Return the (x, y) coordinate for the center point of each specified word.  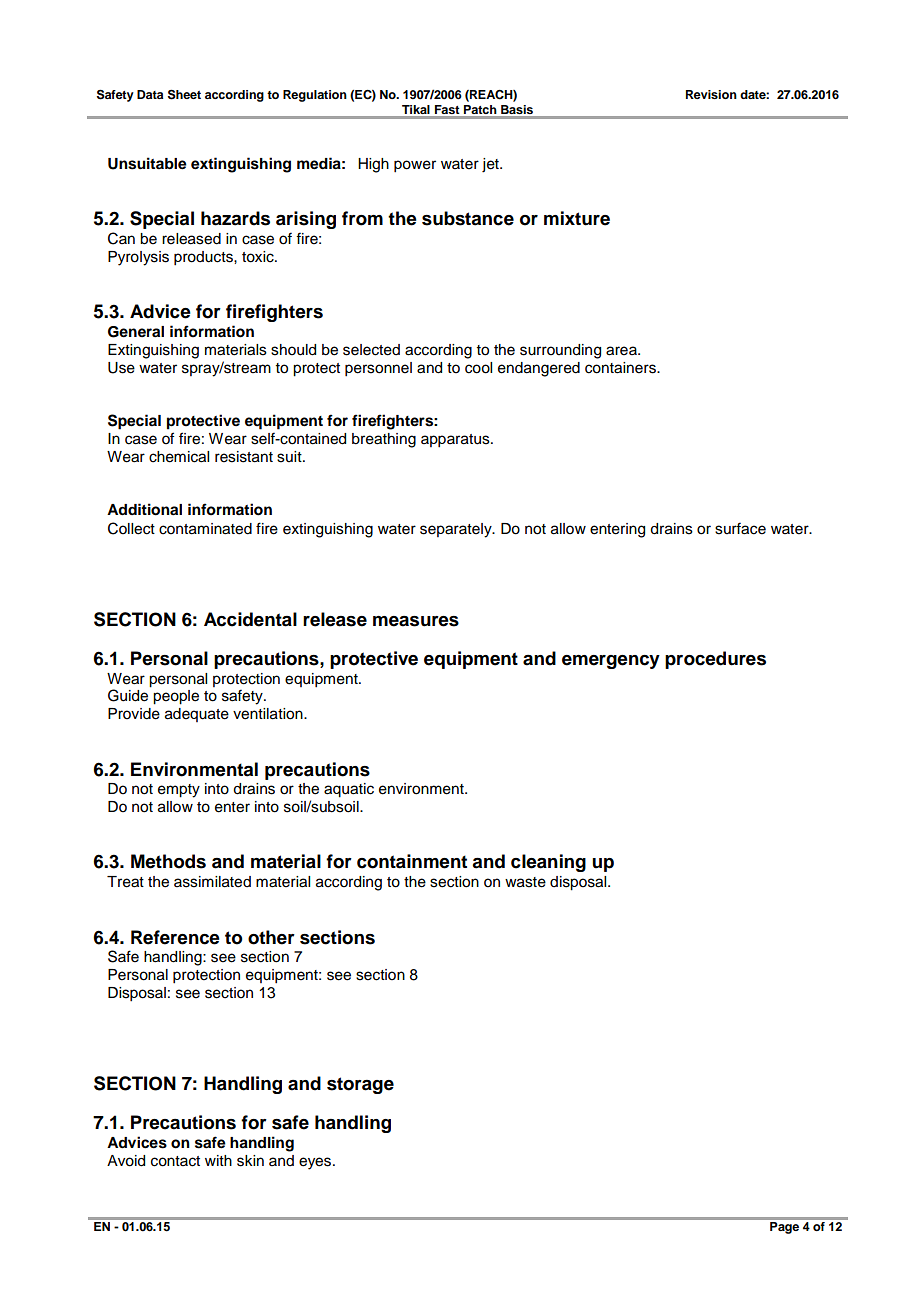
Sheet (184, 94)
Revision (711, 94)
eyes (316, 1163)
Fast (447, 109)
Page (784, 1228)
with (218, 1160)
